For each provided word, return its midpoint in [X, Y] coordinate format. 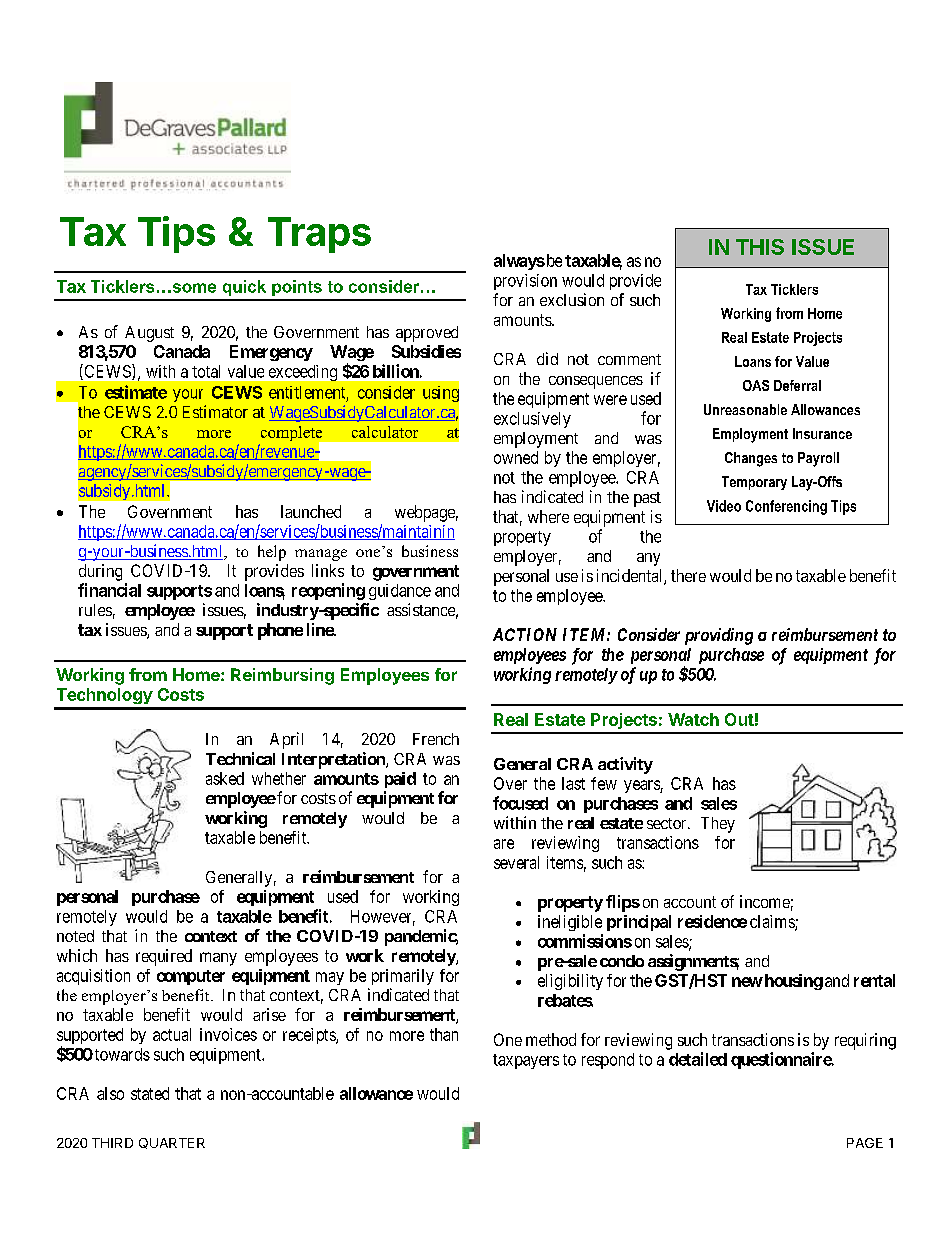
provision [525, 282]
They [718, 825]
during [100, 572]
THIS [760, 247]
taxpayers [526, 1061]
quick [244, 288]
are [504, 844]
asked [225, 778]
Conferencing [786, 507]
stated [150, 1093]
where [548, 516]
